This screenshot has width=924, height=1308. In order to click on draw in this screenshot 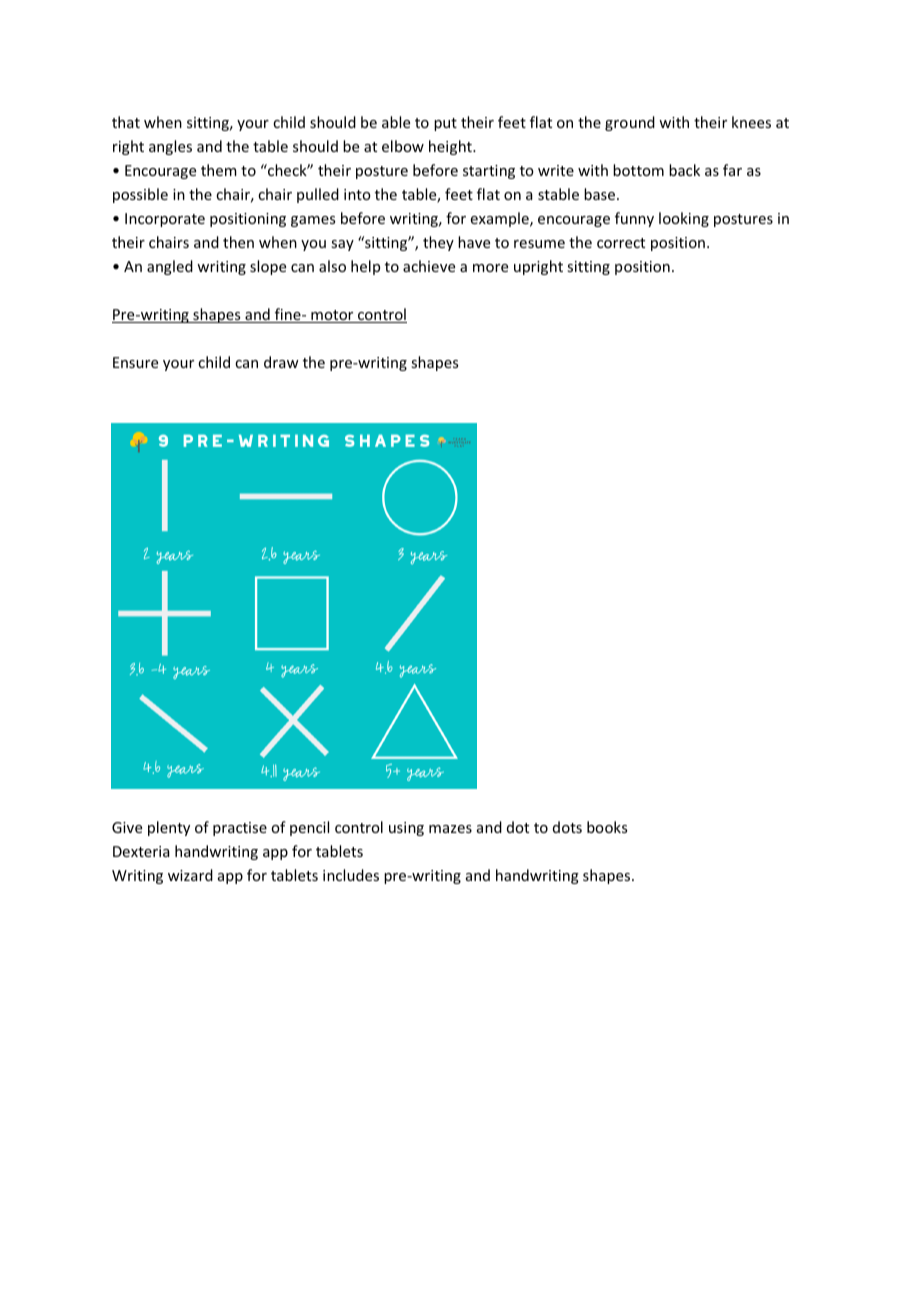, I will do `click(281, 362)`.
